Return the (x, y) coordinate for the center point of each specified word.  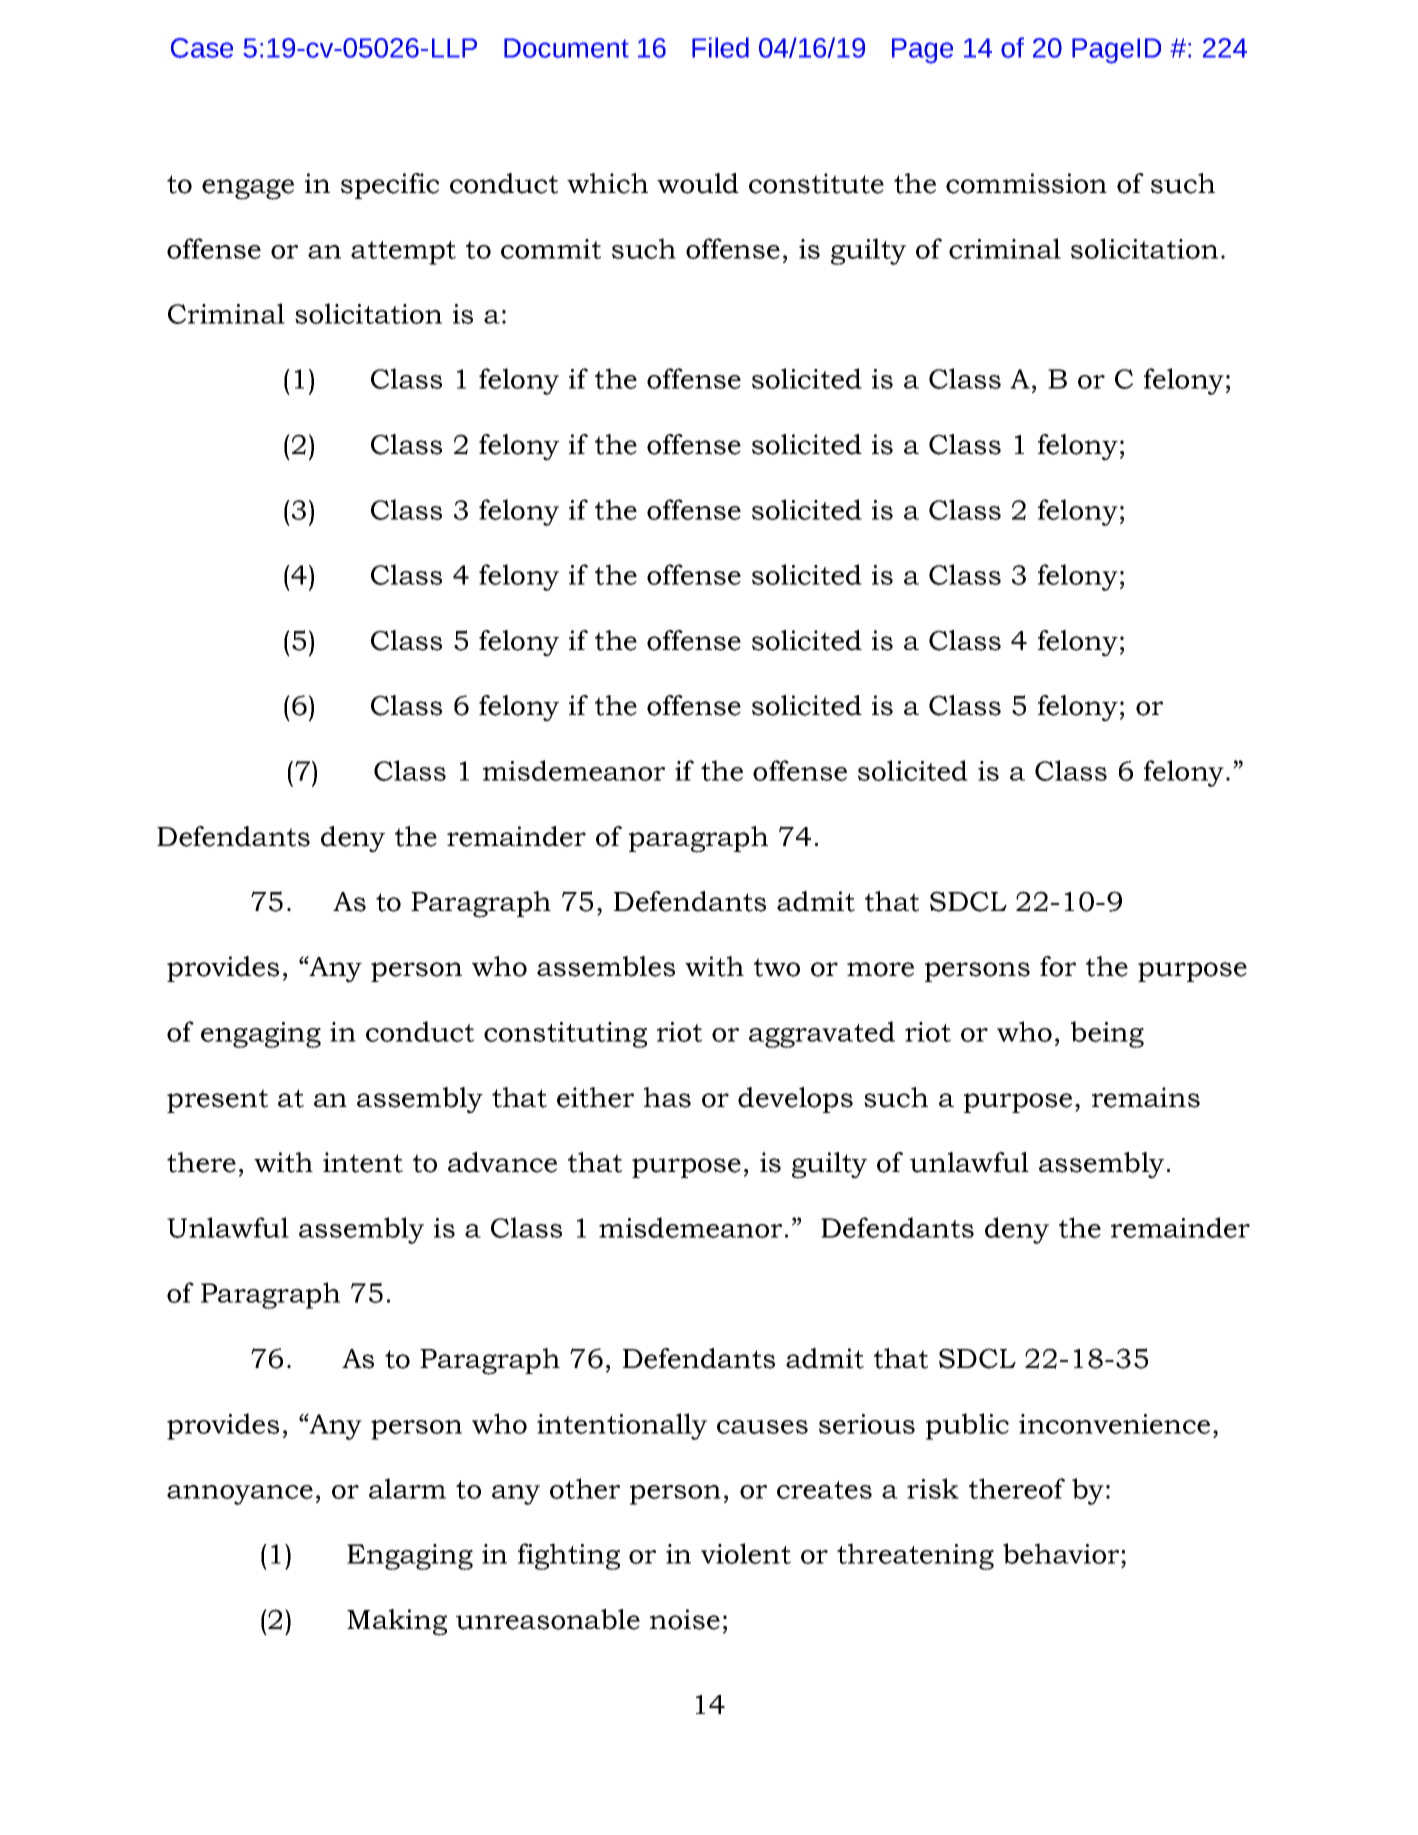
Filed (720, 47)
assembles (606, 966)
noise (685, 1619)
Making (397, 1622)
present (217, 1101)
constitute (816, 183)
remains (1146, 1097)
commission (1026, 183)
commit (551, 249)
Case (202, 48)
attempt (403, 253)
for (1058, 966)
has (667, 1097)
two (777, 967)
